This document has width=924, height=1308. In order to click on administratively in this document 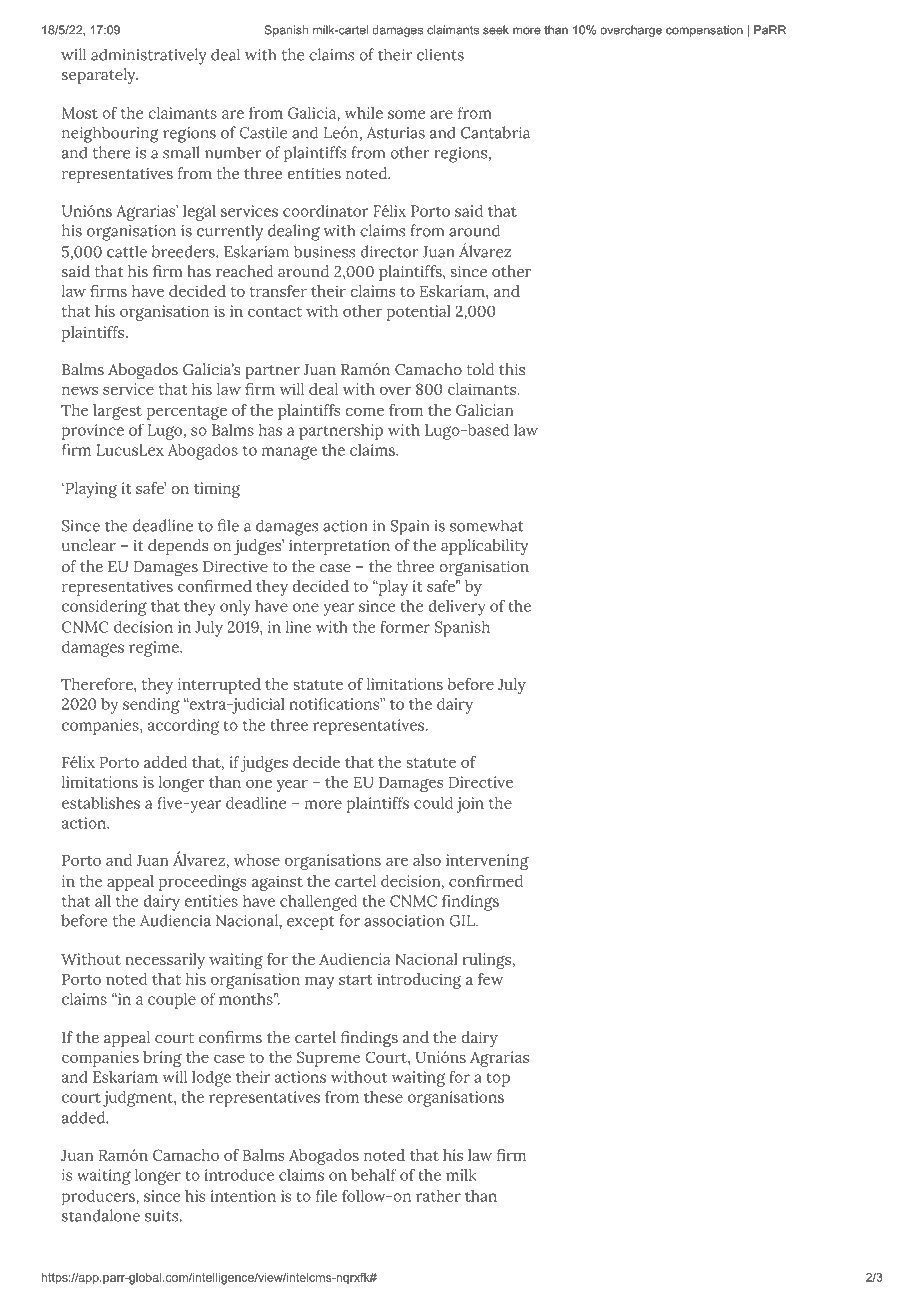, I will do `click(149, 56)`.
